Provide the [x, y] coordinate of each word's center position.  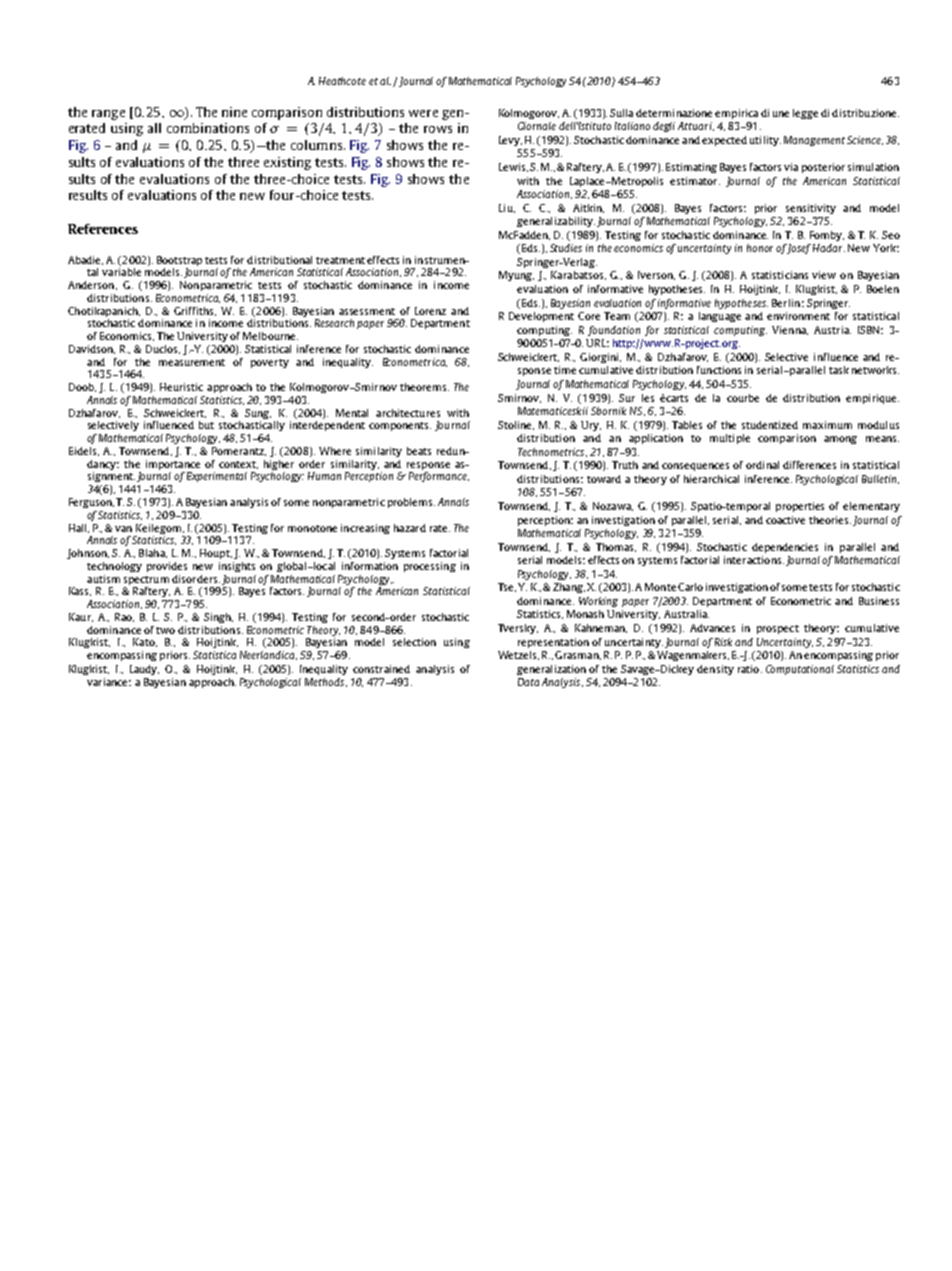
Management [814, 141]
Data [528, 682]
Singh [218, 618]
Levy [510, 141]
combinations [208, 128]
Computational [800, 670]
